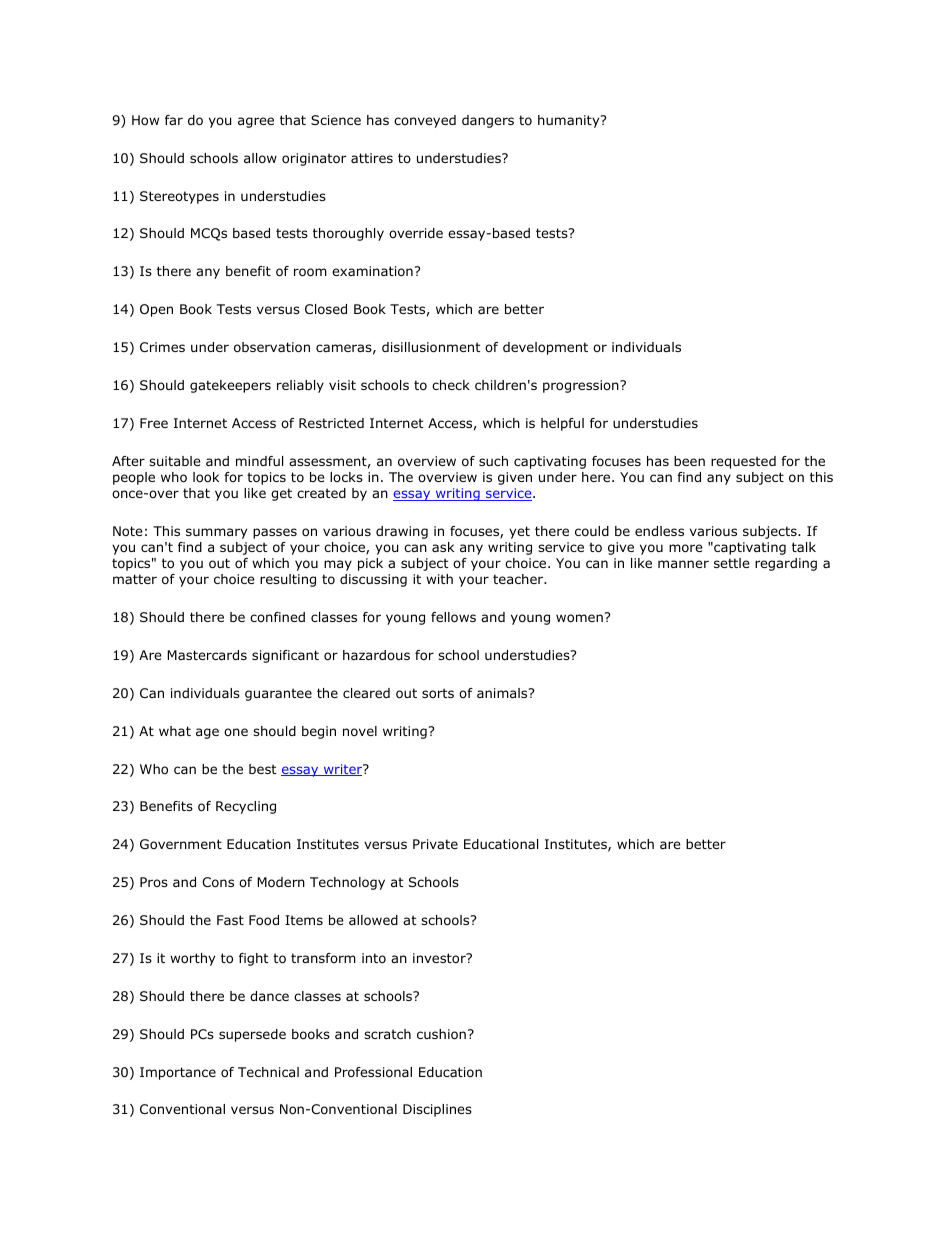 The height and width of the page is (1233, 952). Describe the element at coordinates (732, 563) in the page. I see `settle` at that location.
